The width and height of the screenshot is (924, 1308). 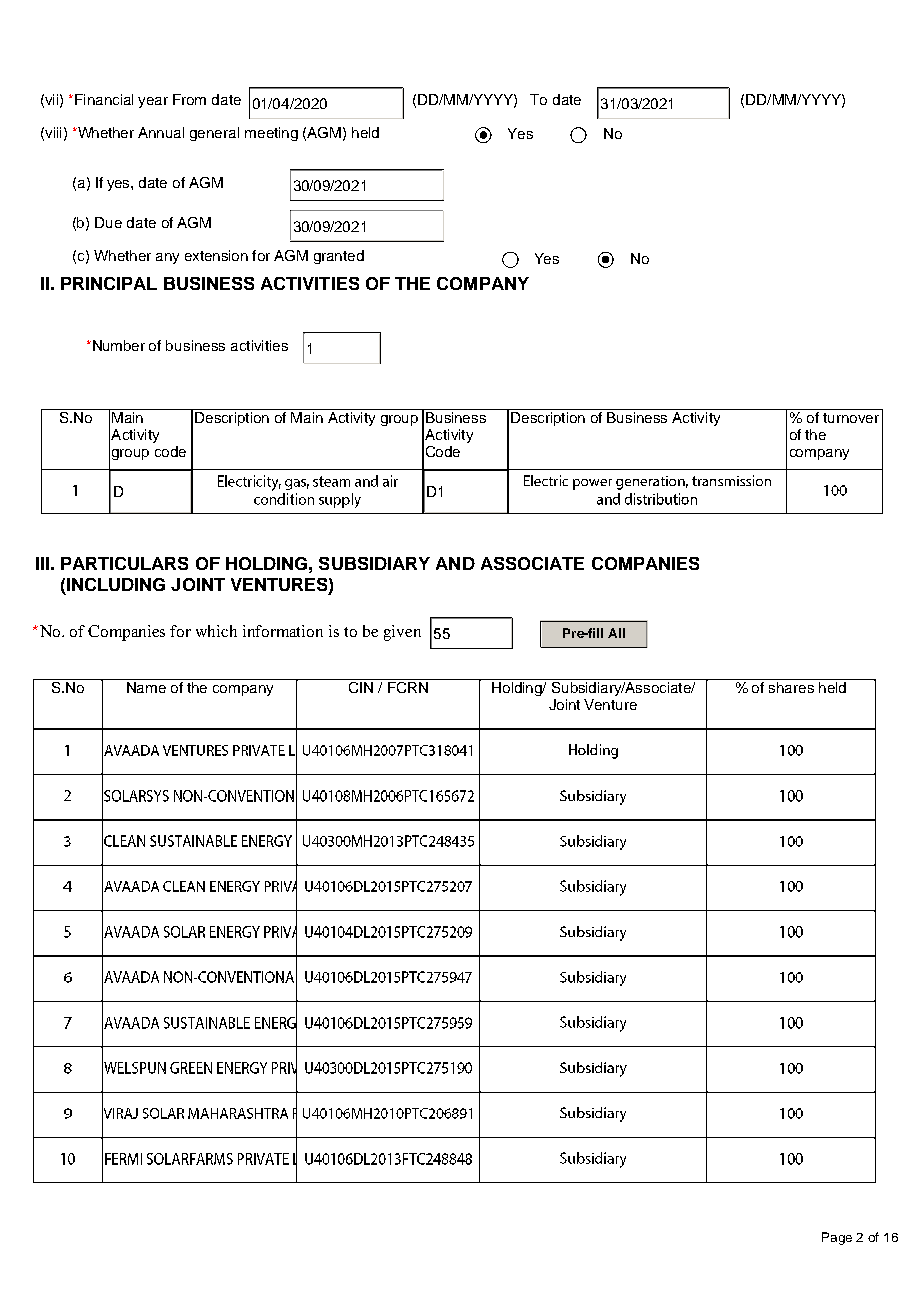 I want to click on information, so click(x=283, y=631).
